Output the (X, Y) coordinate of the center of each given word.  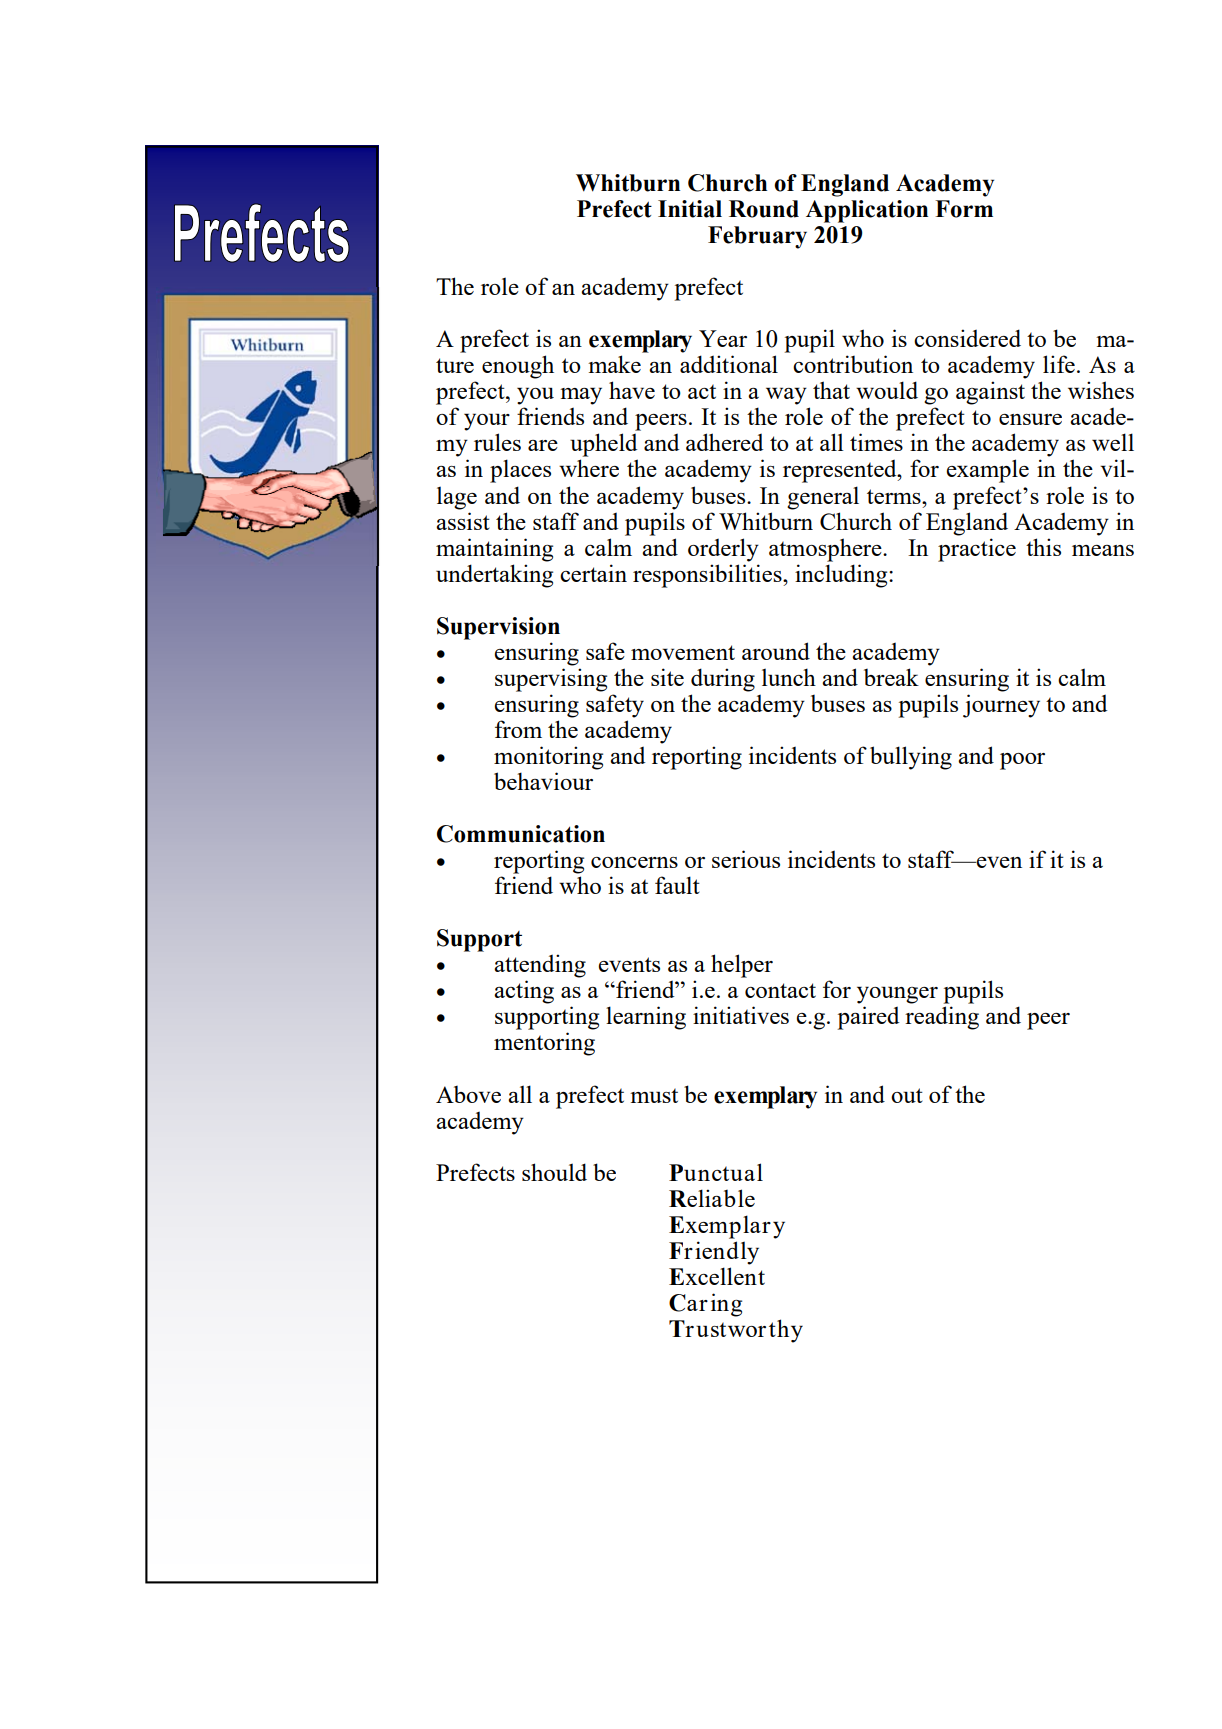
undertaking (494, 576)
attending (540, 966)
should (554, 1172)
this (1043, 547)
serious (746, 859)
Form (964, 209)
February (757, 237)
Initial (690, 209)
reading (942, 1018)
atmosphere (826, 550)
